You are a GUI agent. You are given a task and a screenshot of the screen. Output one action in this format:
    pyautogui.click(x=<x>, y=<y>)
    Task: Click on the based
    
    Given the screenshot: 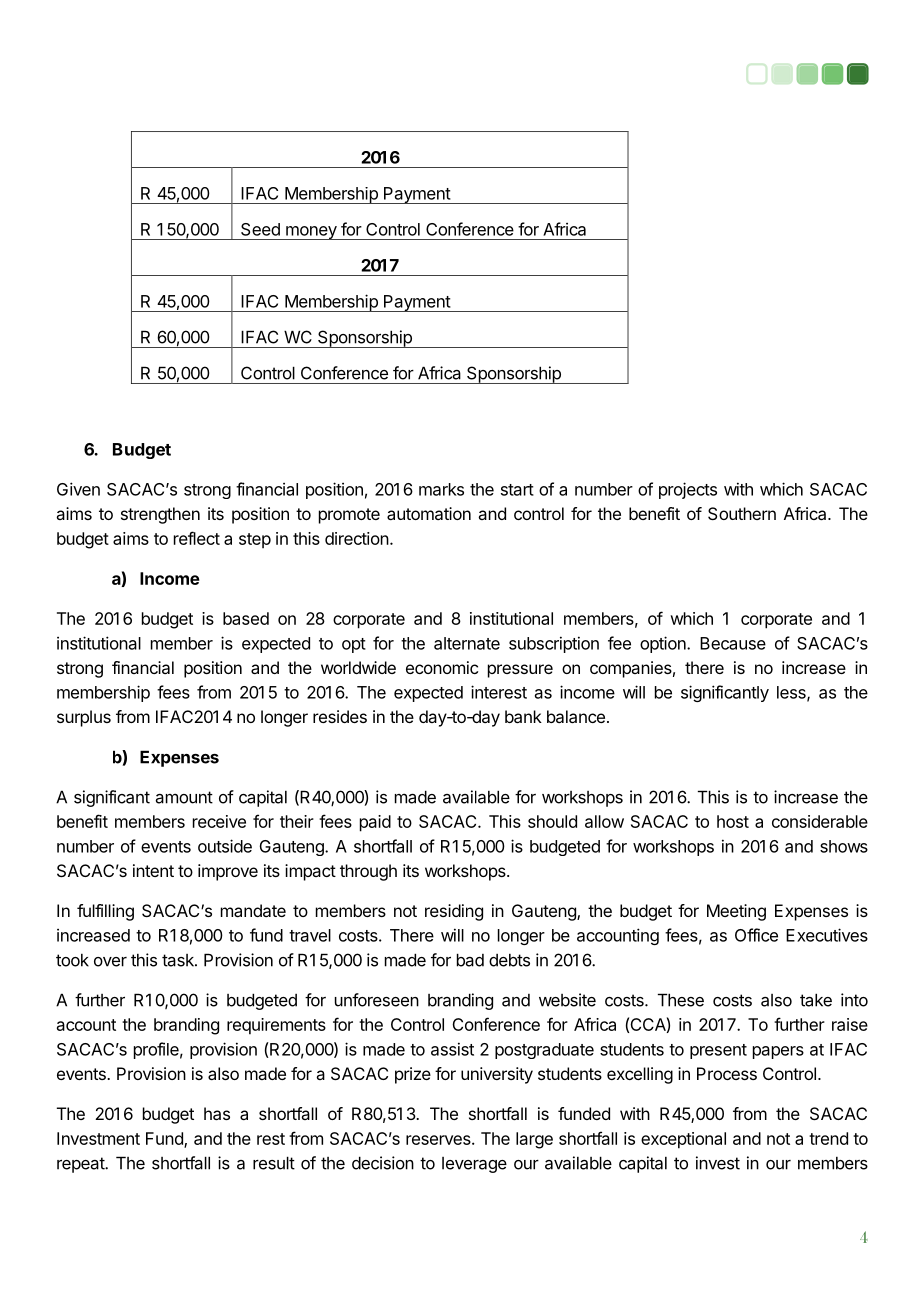 What is the action you would take?
    pyautogui.click(x=246, y=618)
